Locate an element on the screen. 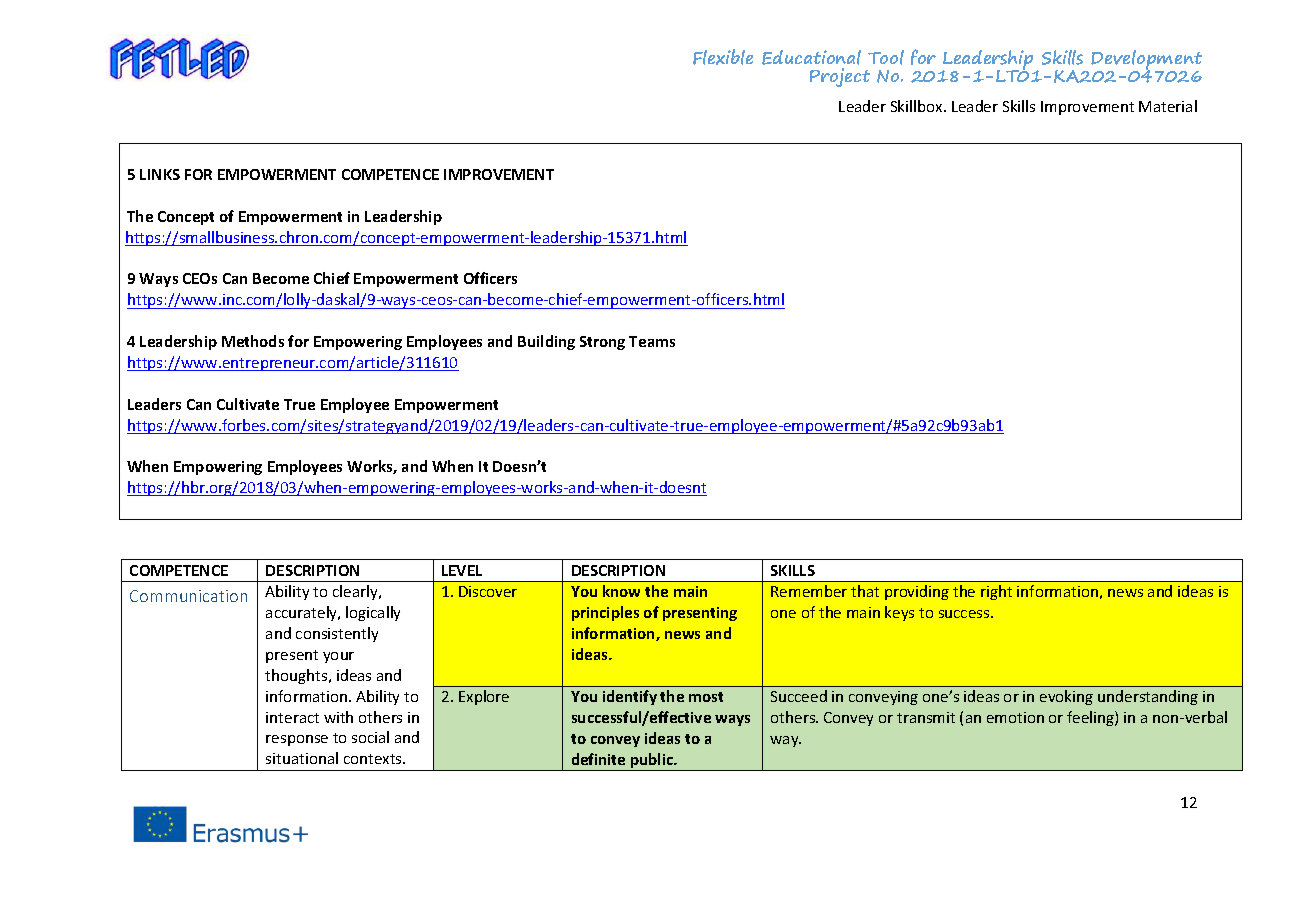 The height and width of the screenshot is (924, 1308). emotion is located at coordinates (1015, 717).
